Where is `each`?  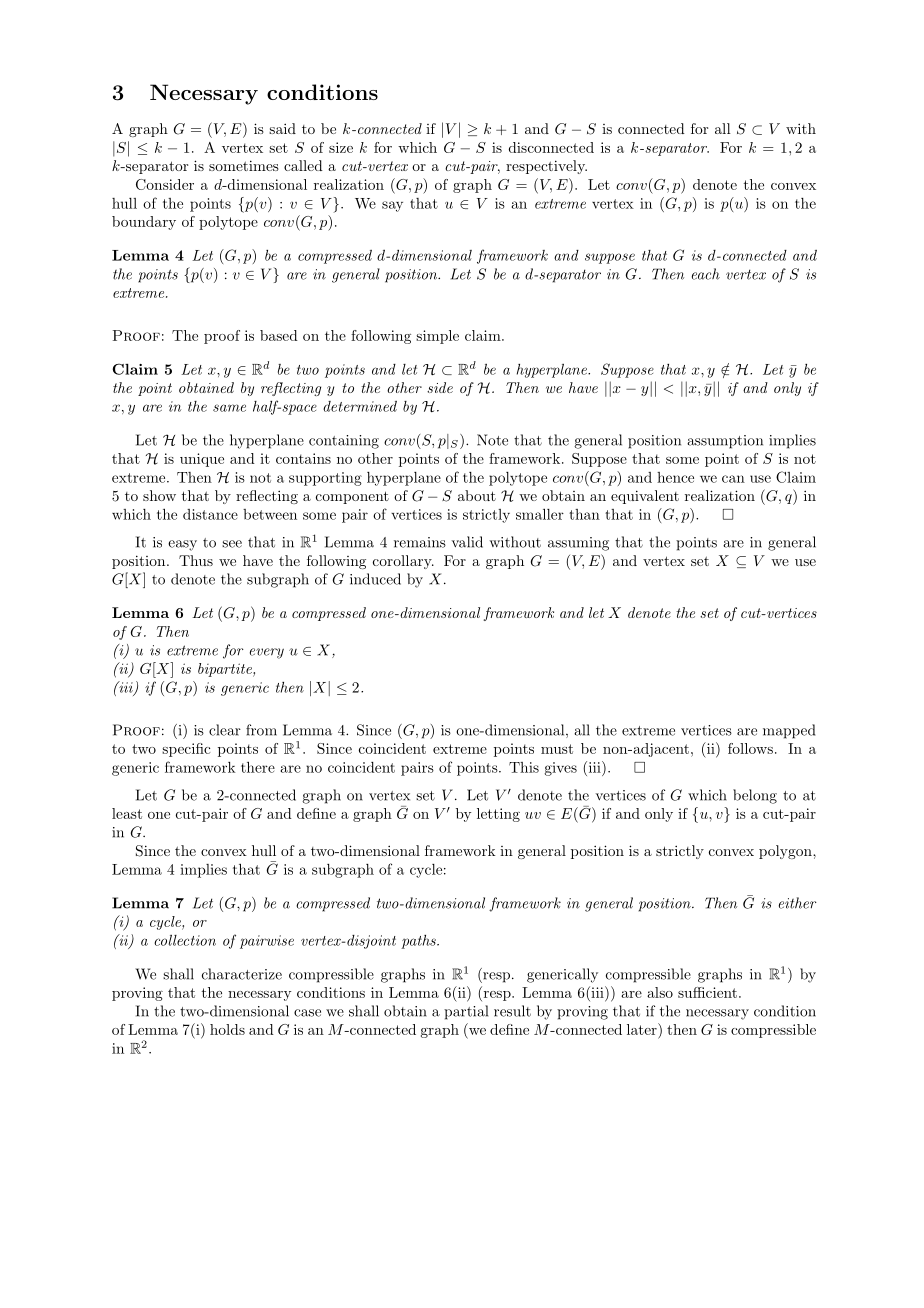 each is located at coordinates (706, 274).
